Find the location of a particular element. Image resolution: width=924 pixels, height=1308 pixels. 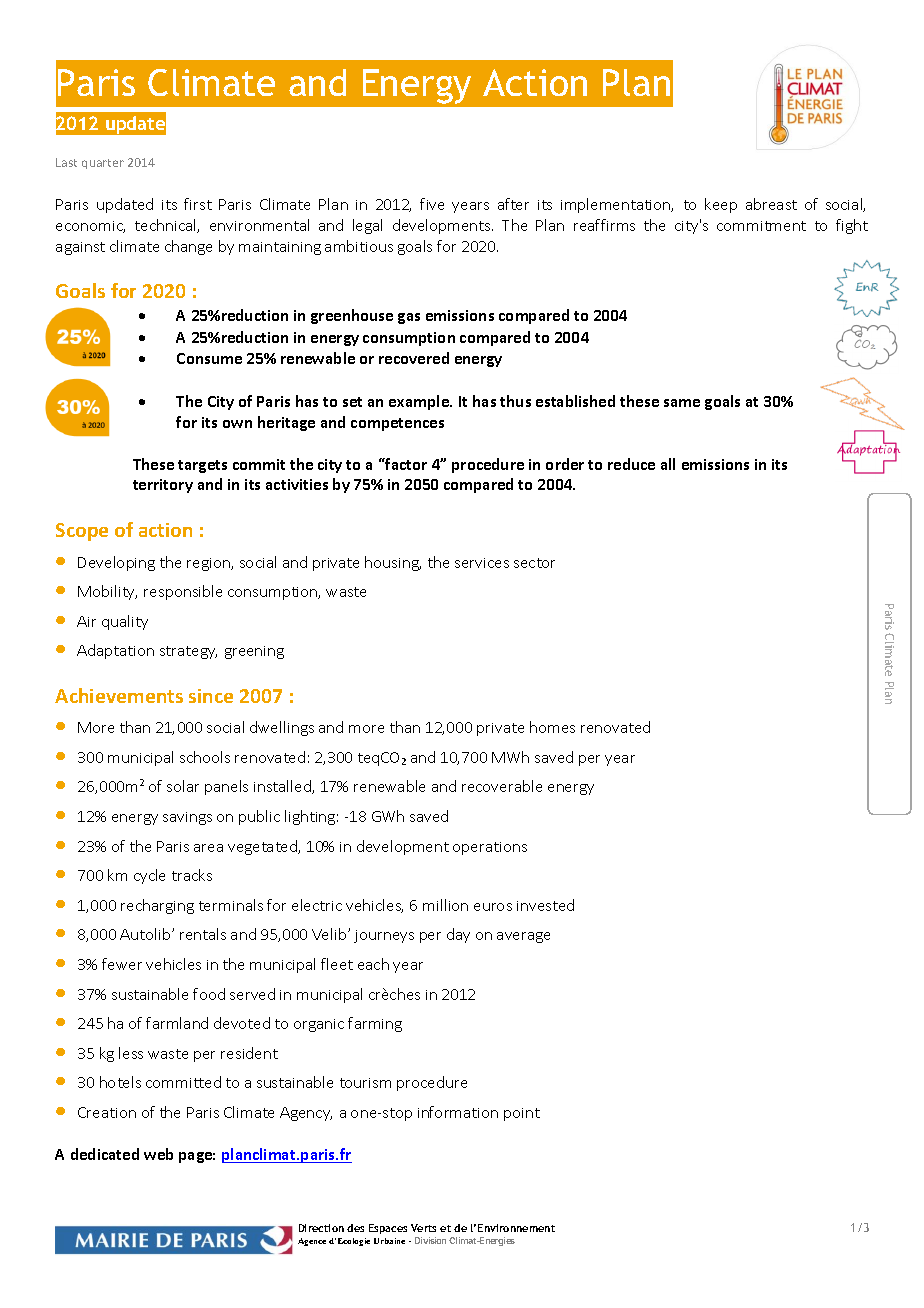

cycle is located at coordinates (149, 876).
